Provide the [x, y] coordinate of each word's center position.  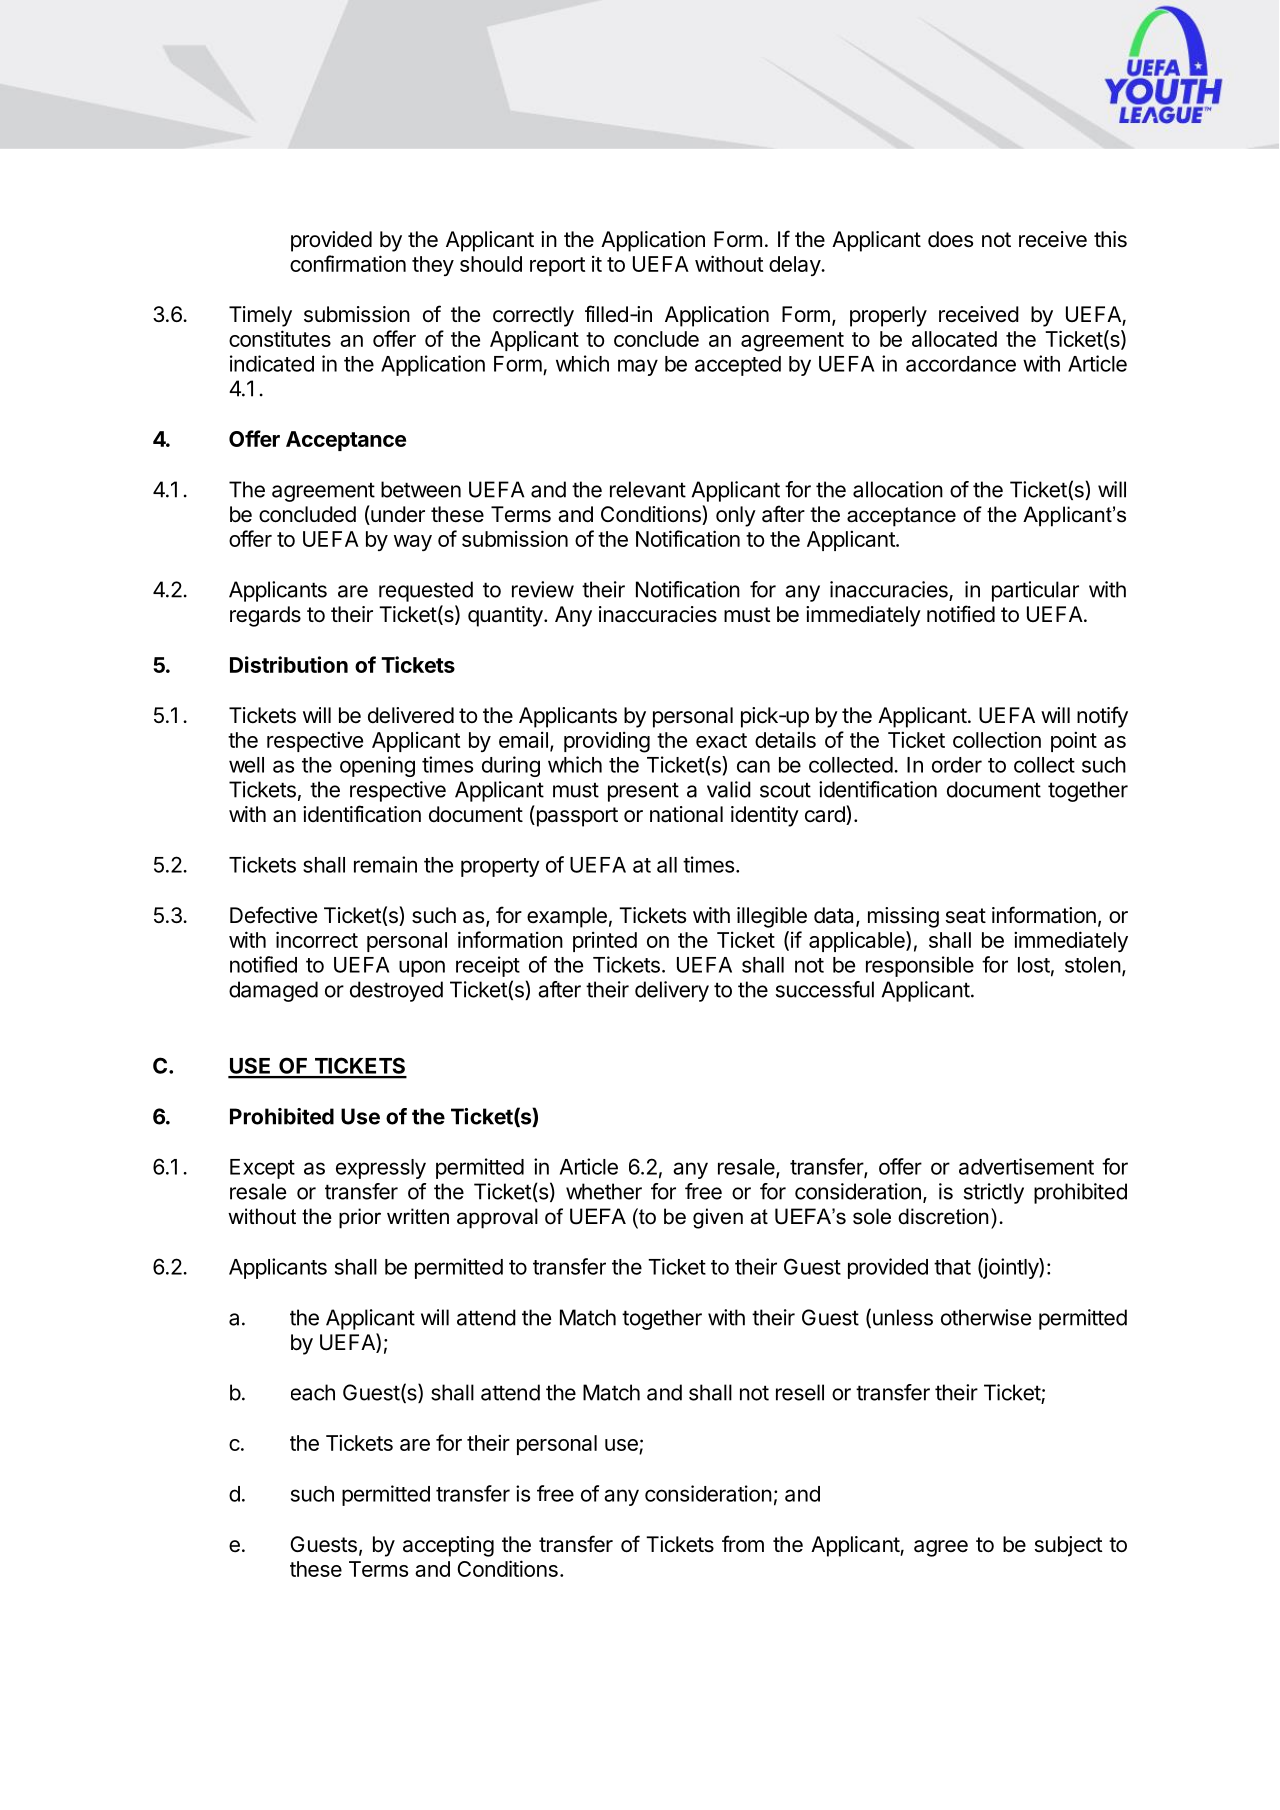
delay [795, 266]
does [950, 239]
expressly [381, 1169]
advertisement [1026, 1166]
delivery [672, 991]
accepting [448, 1546]
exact [721, 740]
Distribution [289, 664]
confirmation [348, 263]
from [743, 1544]
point [1074, 741]
